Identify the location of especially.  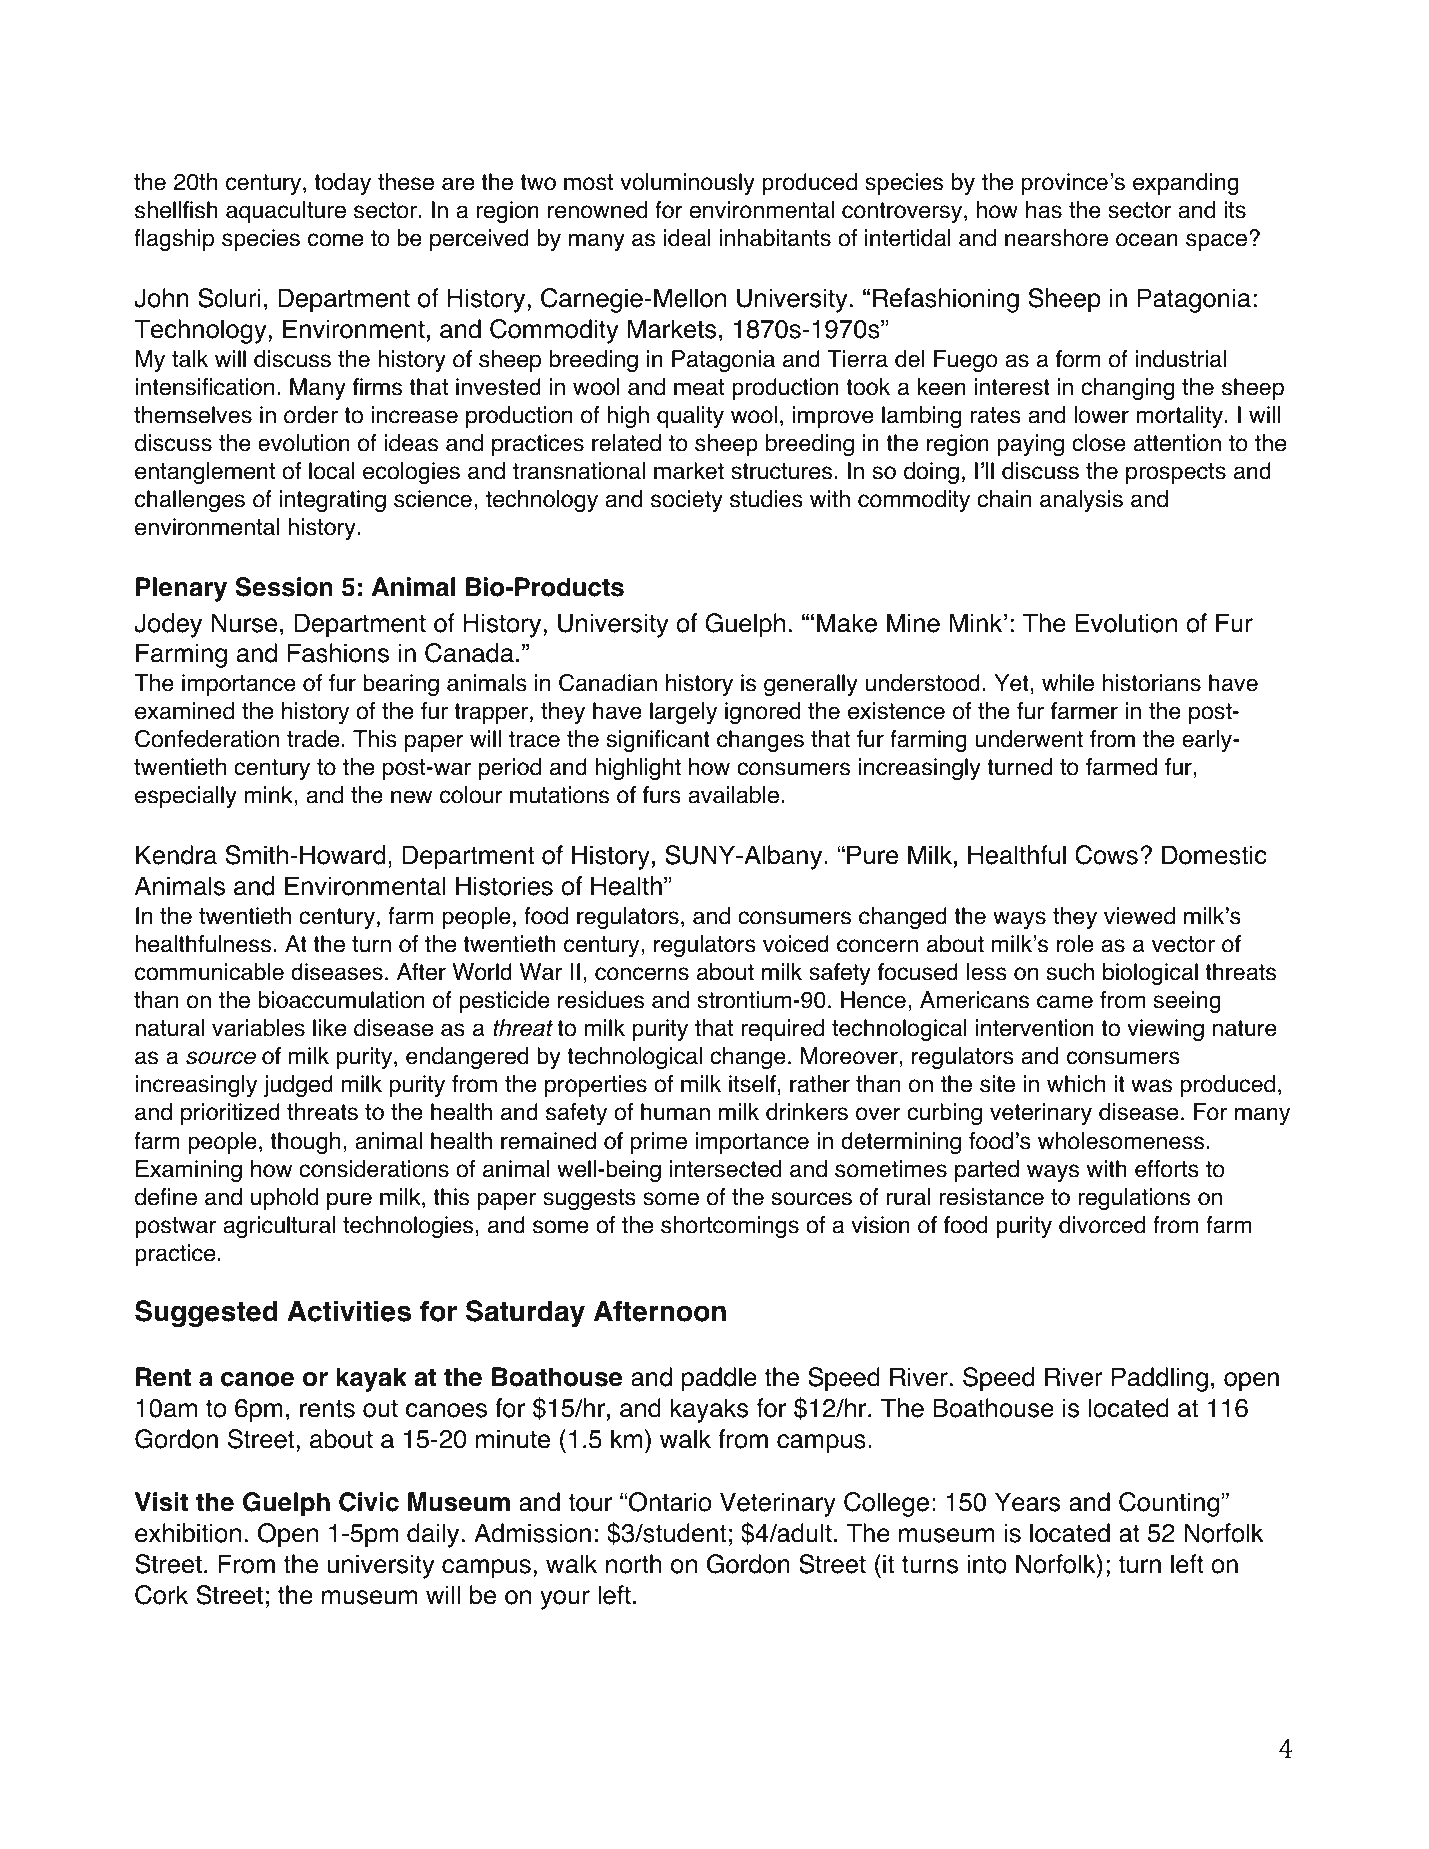
(186, 797).
